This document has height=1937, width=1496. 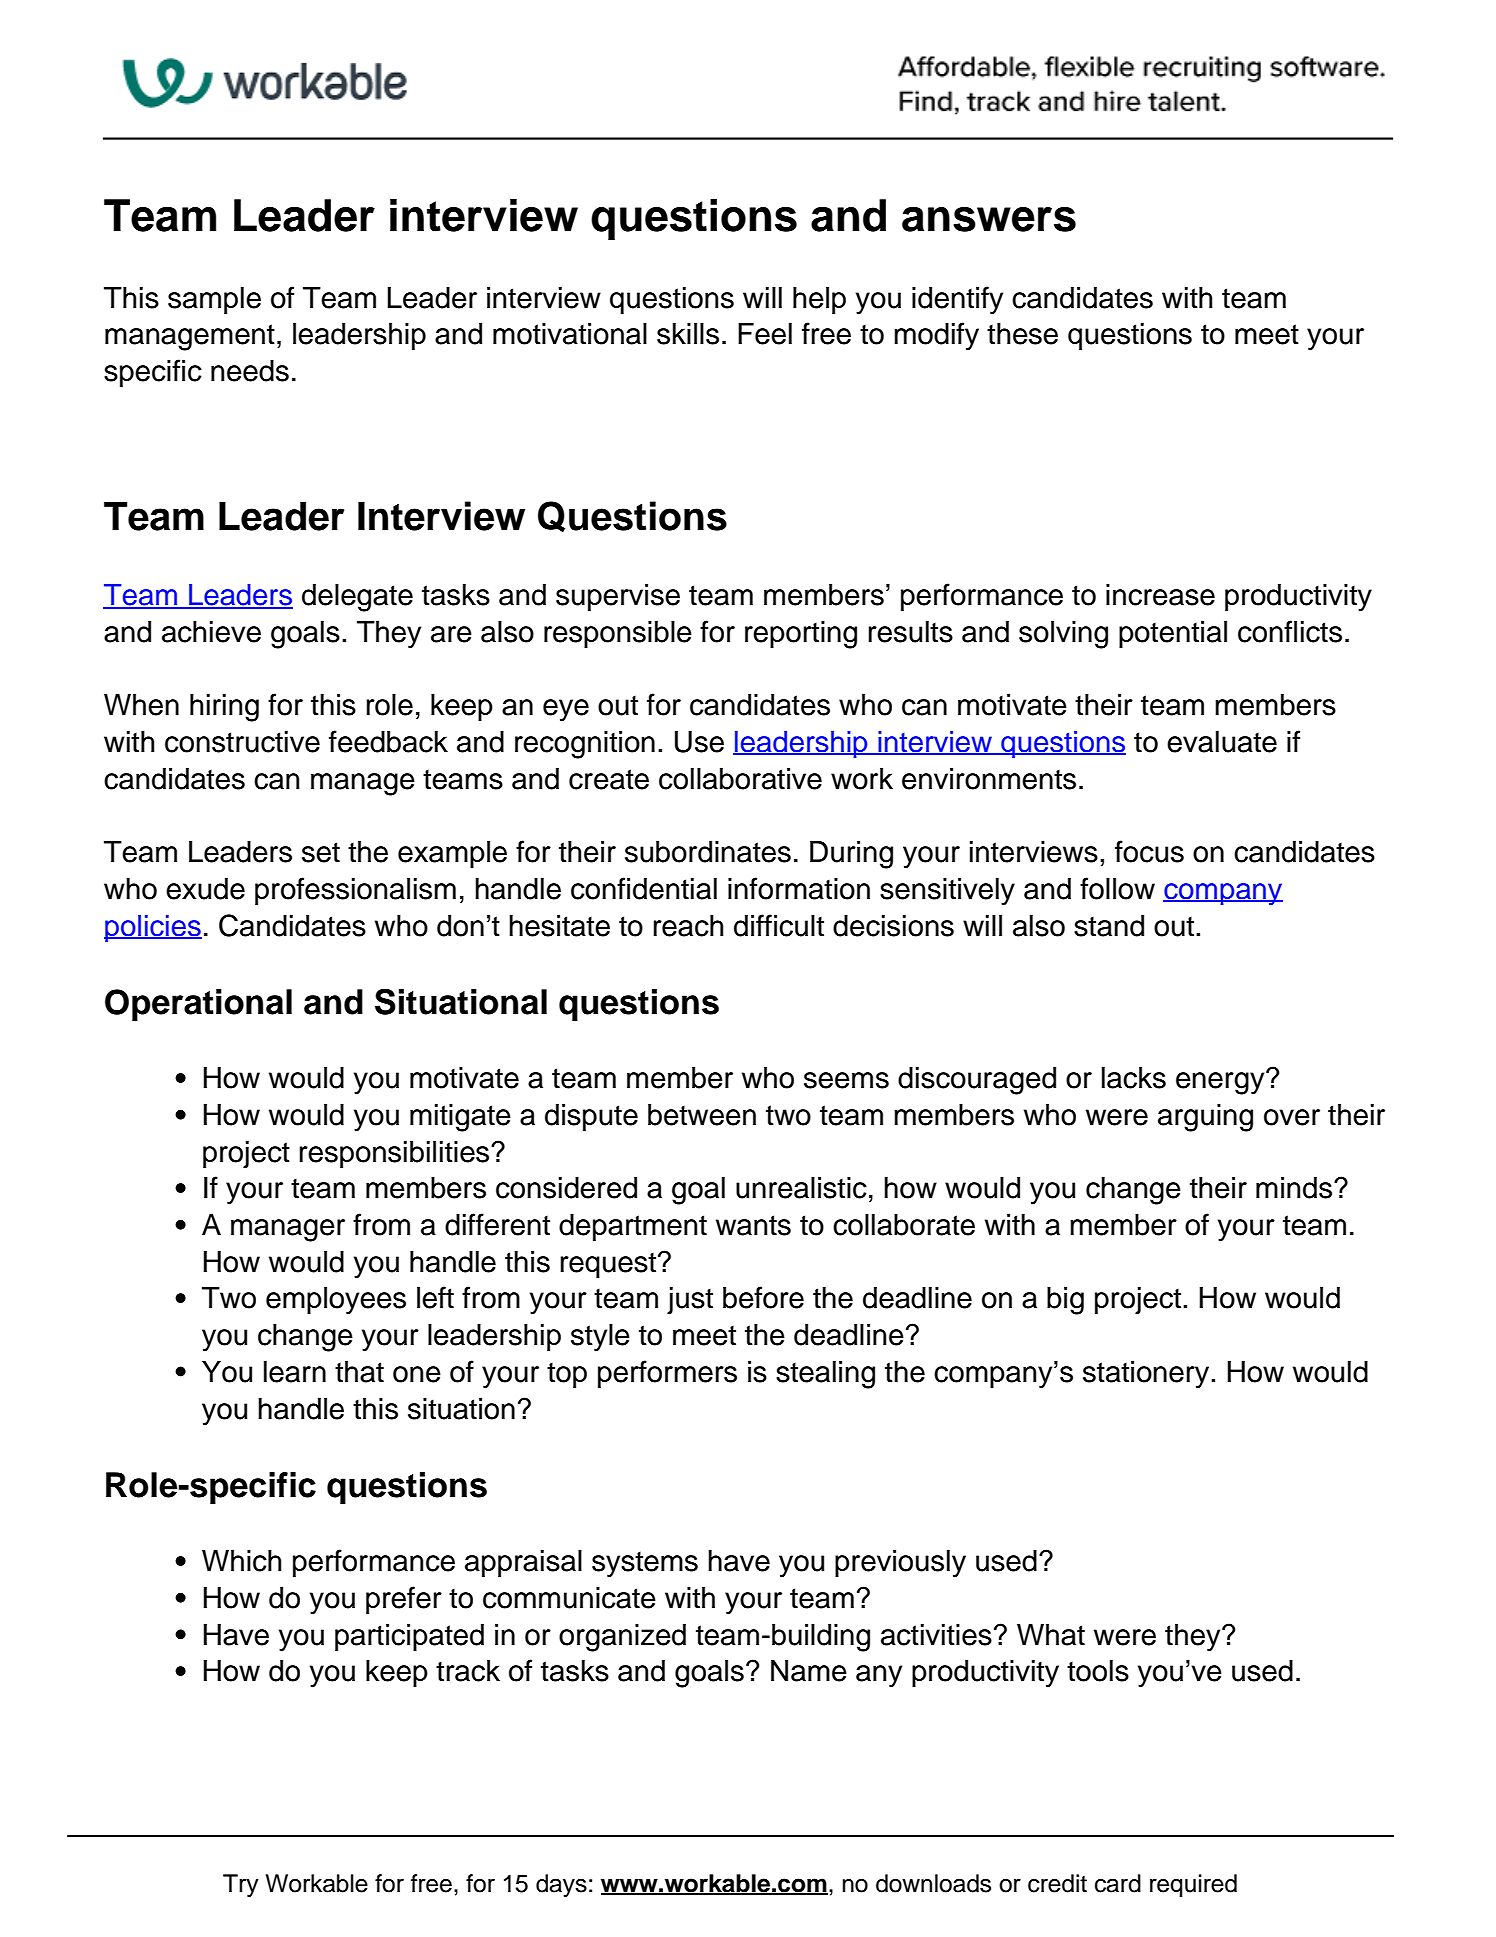 I want to click on achieve, so click(x=211, y=632).
